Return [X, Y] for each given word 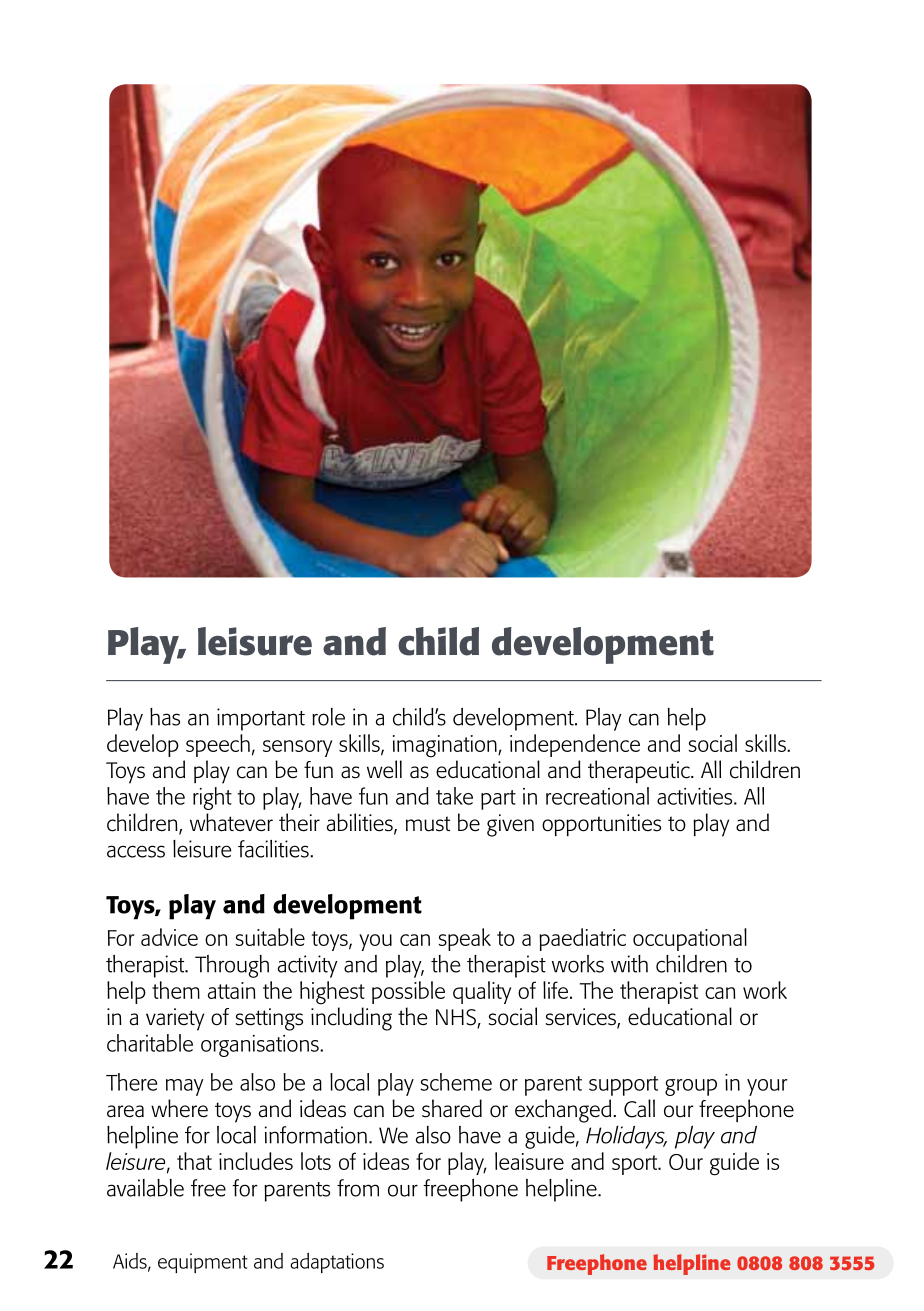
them [176, 990]
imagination [446, 746]
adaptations [337, 1263]
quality [482, 992]
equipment [203, 1263]
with [629, 964]
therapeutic [640, 771]
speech [218, 745]
